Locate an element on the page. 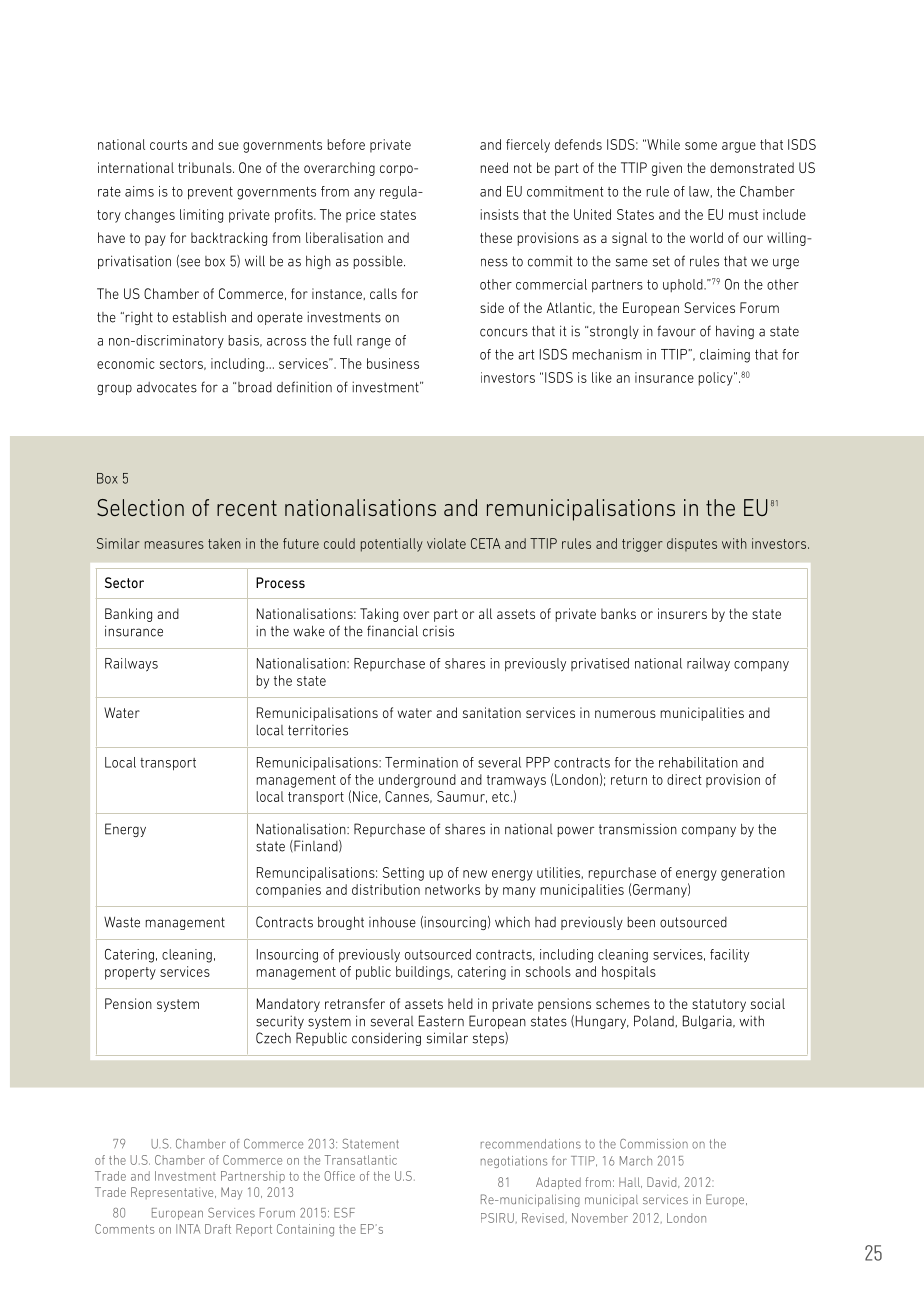 The width and height of the document is (924, 1308). networks is located at coordinates (452, 889).
